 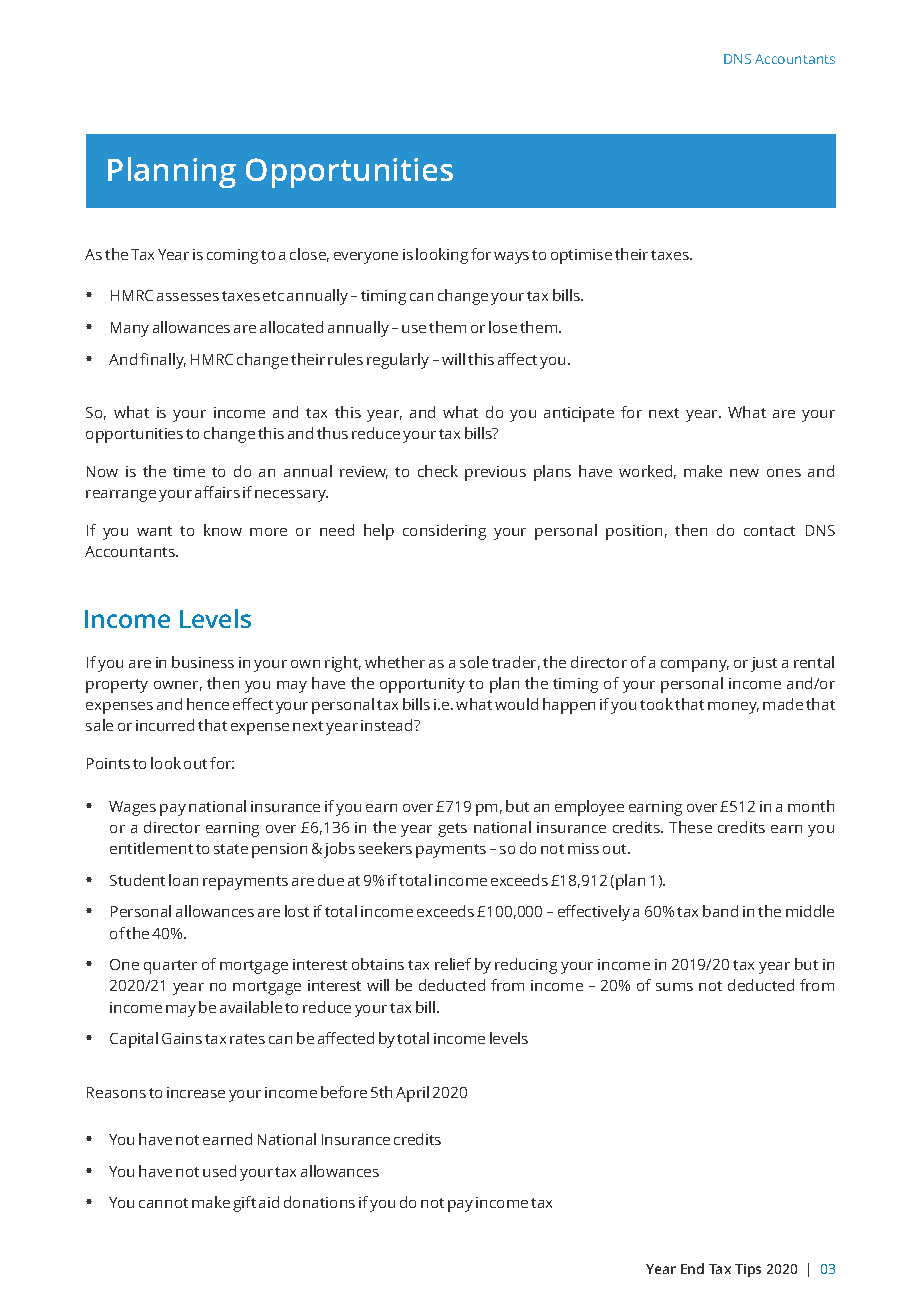 I want to click on incurred, so click(x=165, y=725).
